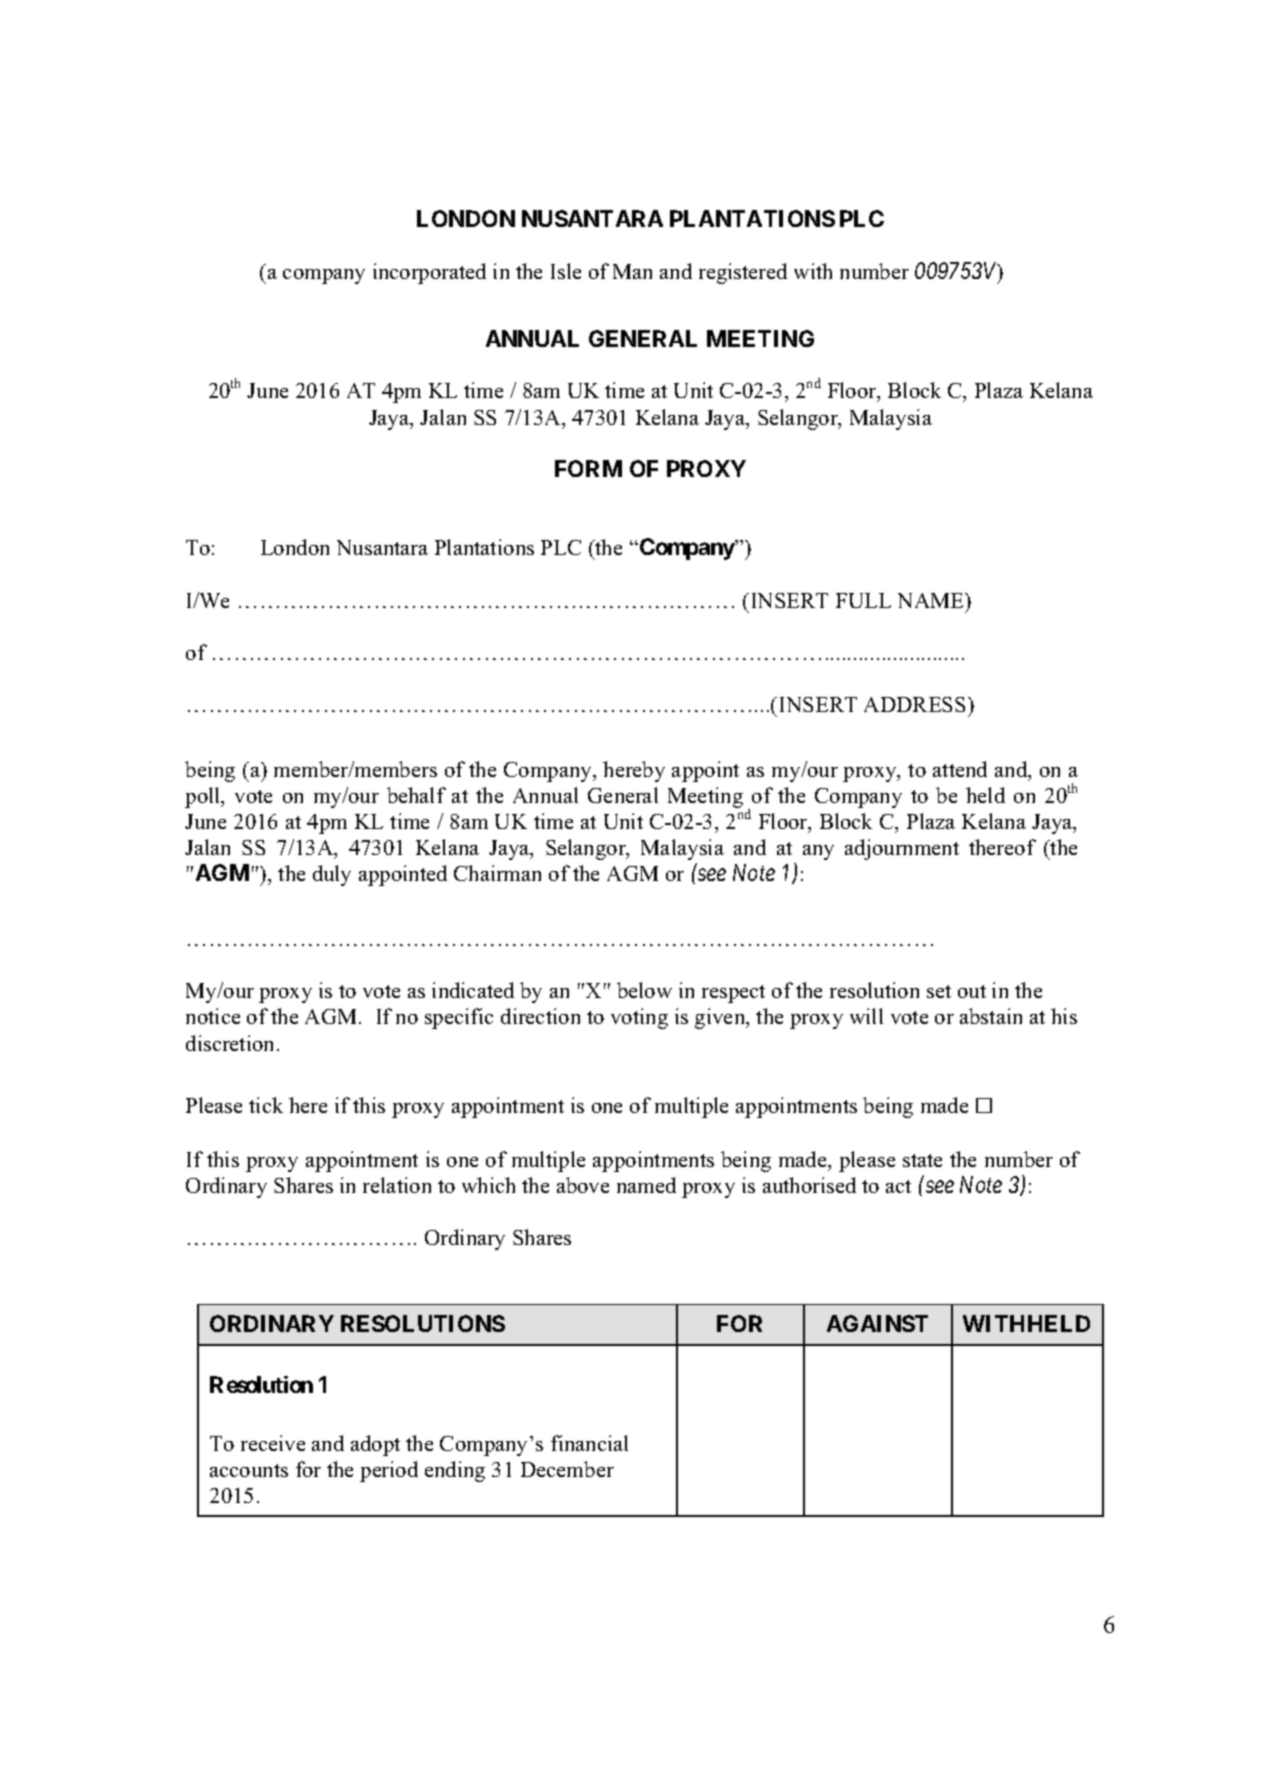 The height and width of the page is (1789, 1264). Describe the element at coordinates (743, 273) in the page. I see `registered` at that location.
